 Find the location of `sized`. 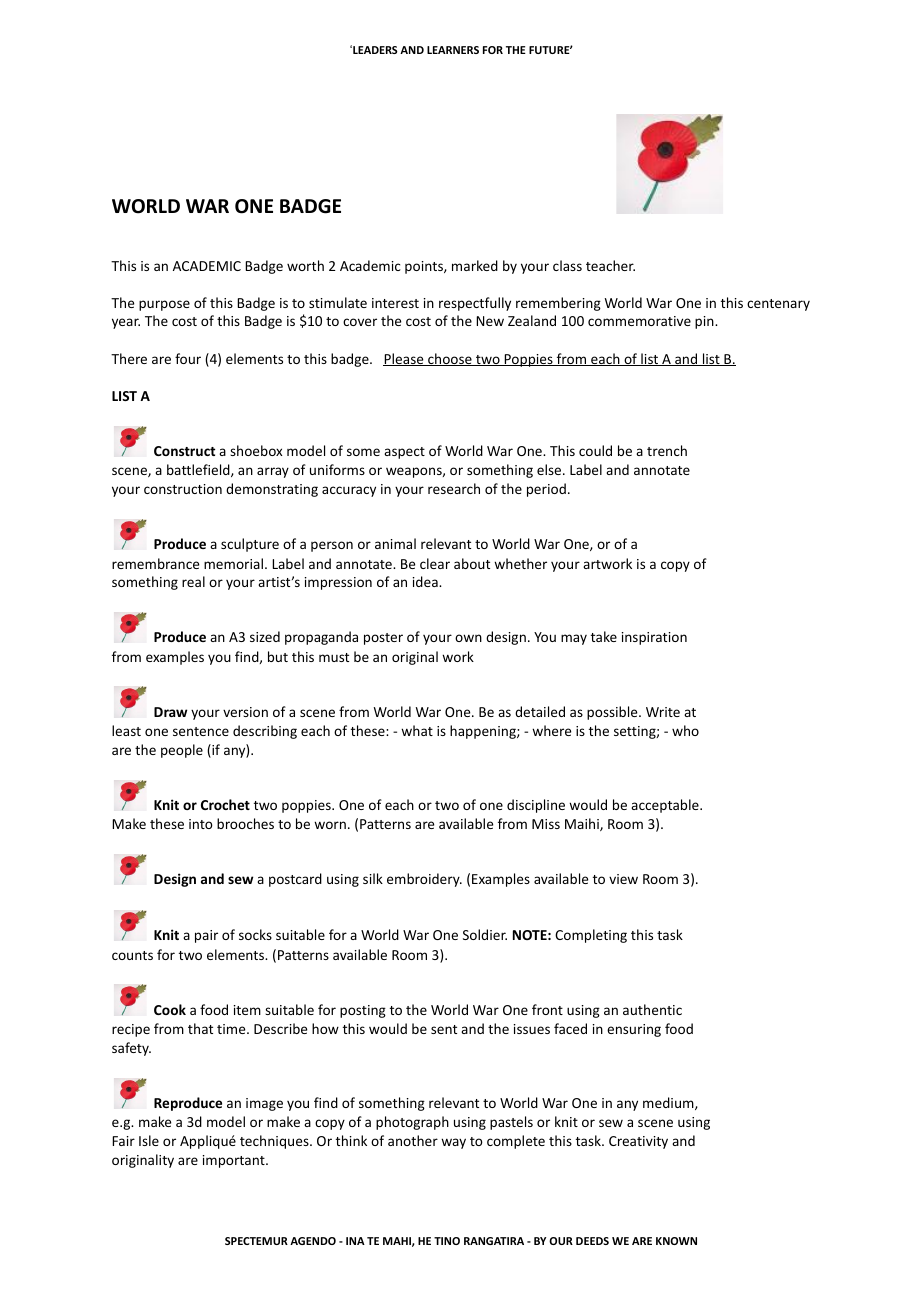

sized is located at coordinates (265, 636).
